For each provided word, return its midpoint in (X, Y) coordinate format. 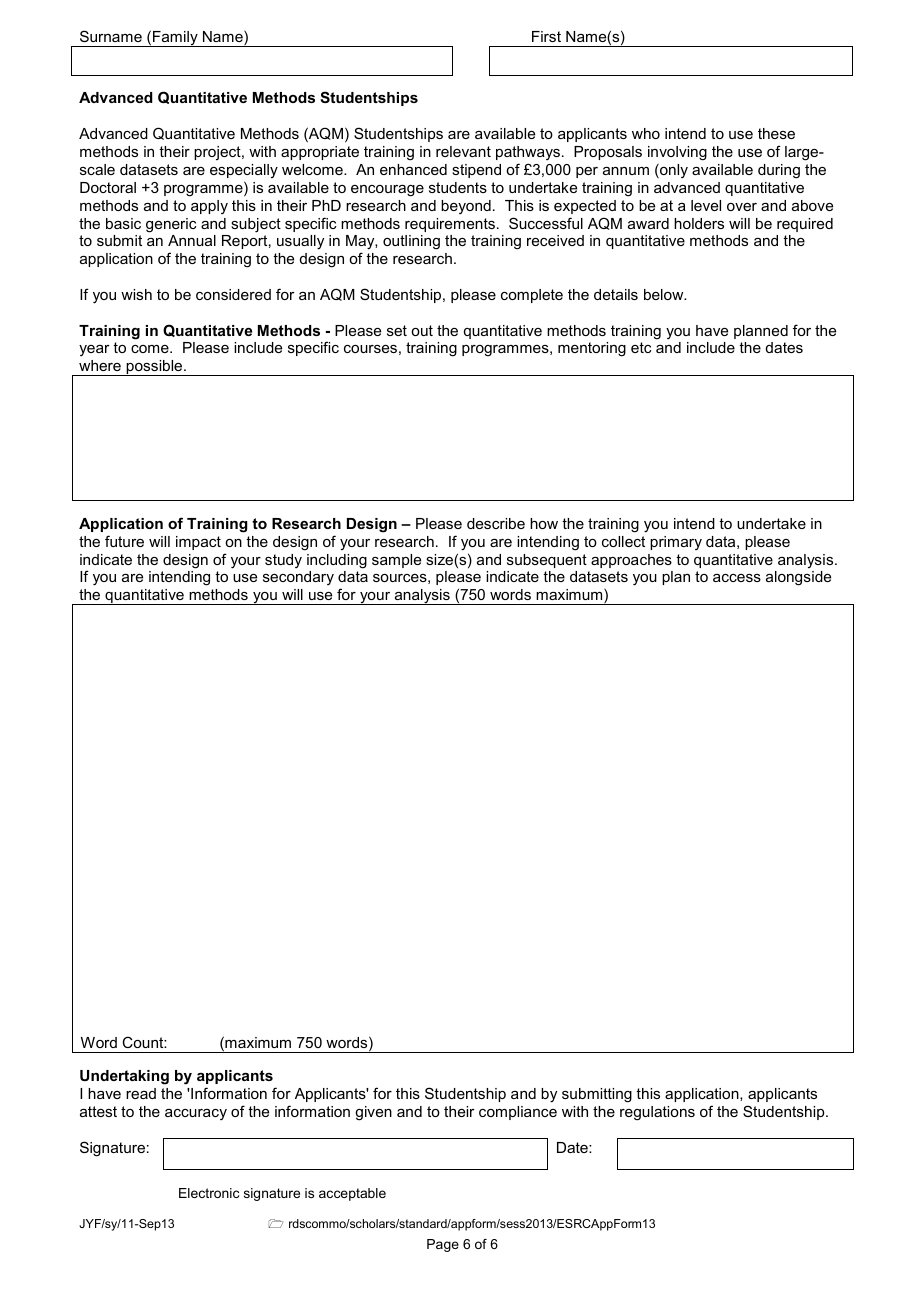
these (776, 133)
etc (641, 347)
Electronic (209, 1193)
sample (396, 561)
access (737, 578)
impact (198, 543)
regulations (657, 1113)
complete (532, 296)
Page (443, 1245)
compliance (518, 1113)
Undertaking (124, 1077)
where (100, 365)
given (373, 1113)
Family (175, 39)
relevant (463, 151)
